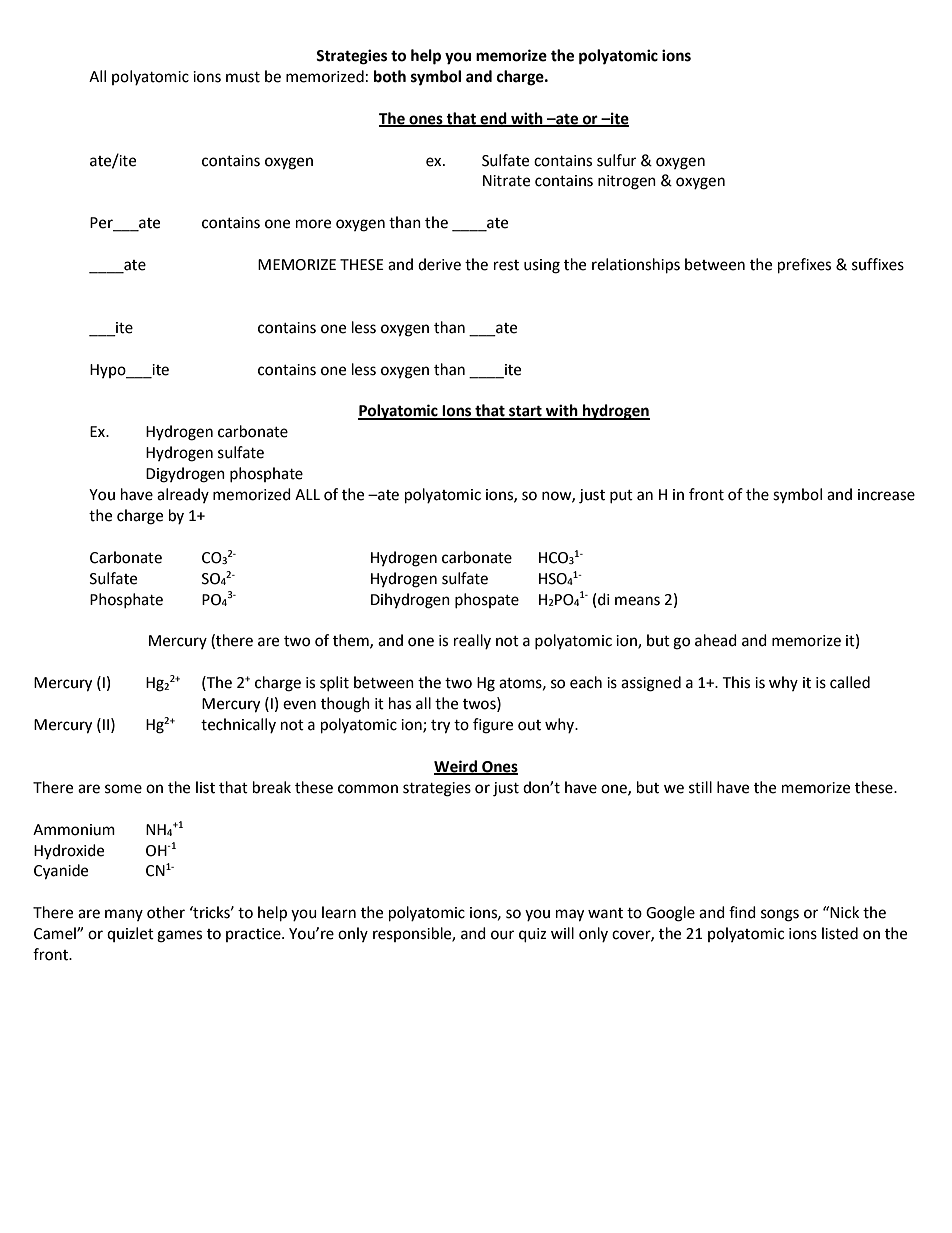 The height and width of the screenshot is (1233, 952). What do you see at coordinates (502, 935) in the screenshot?
I see `our` at bounding box center [502, 935].
